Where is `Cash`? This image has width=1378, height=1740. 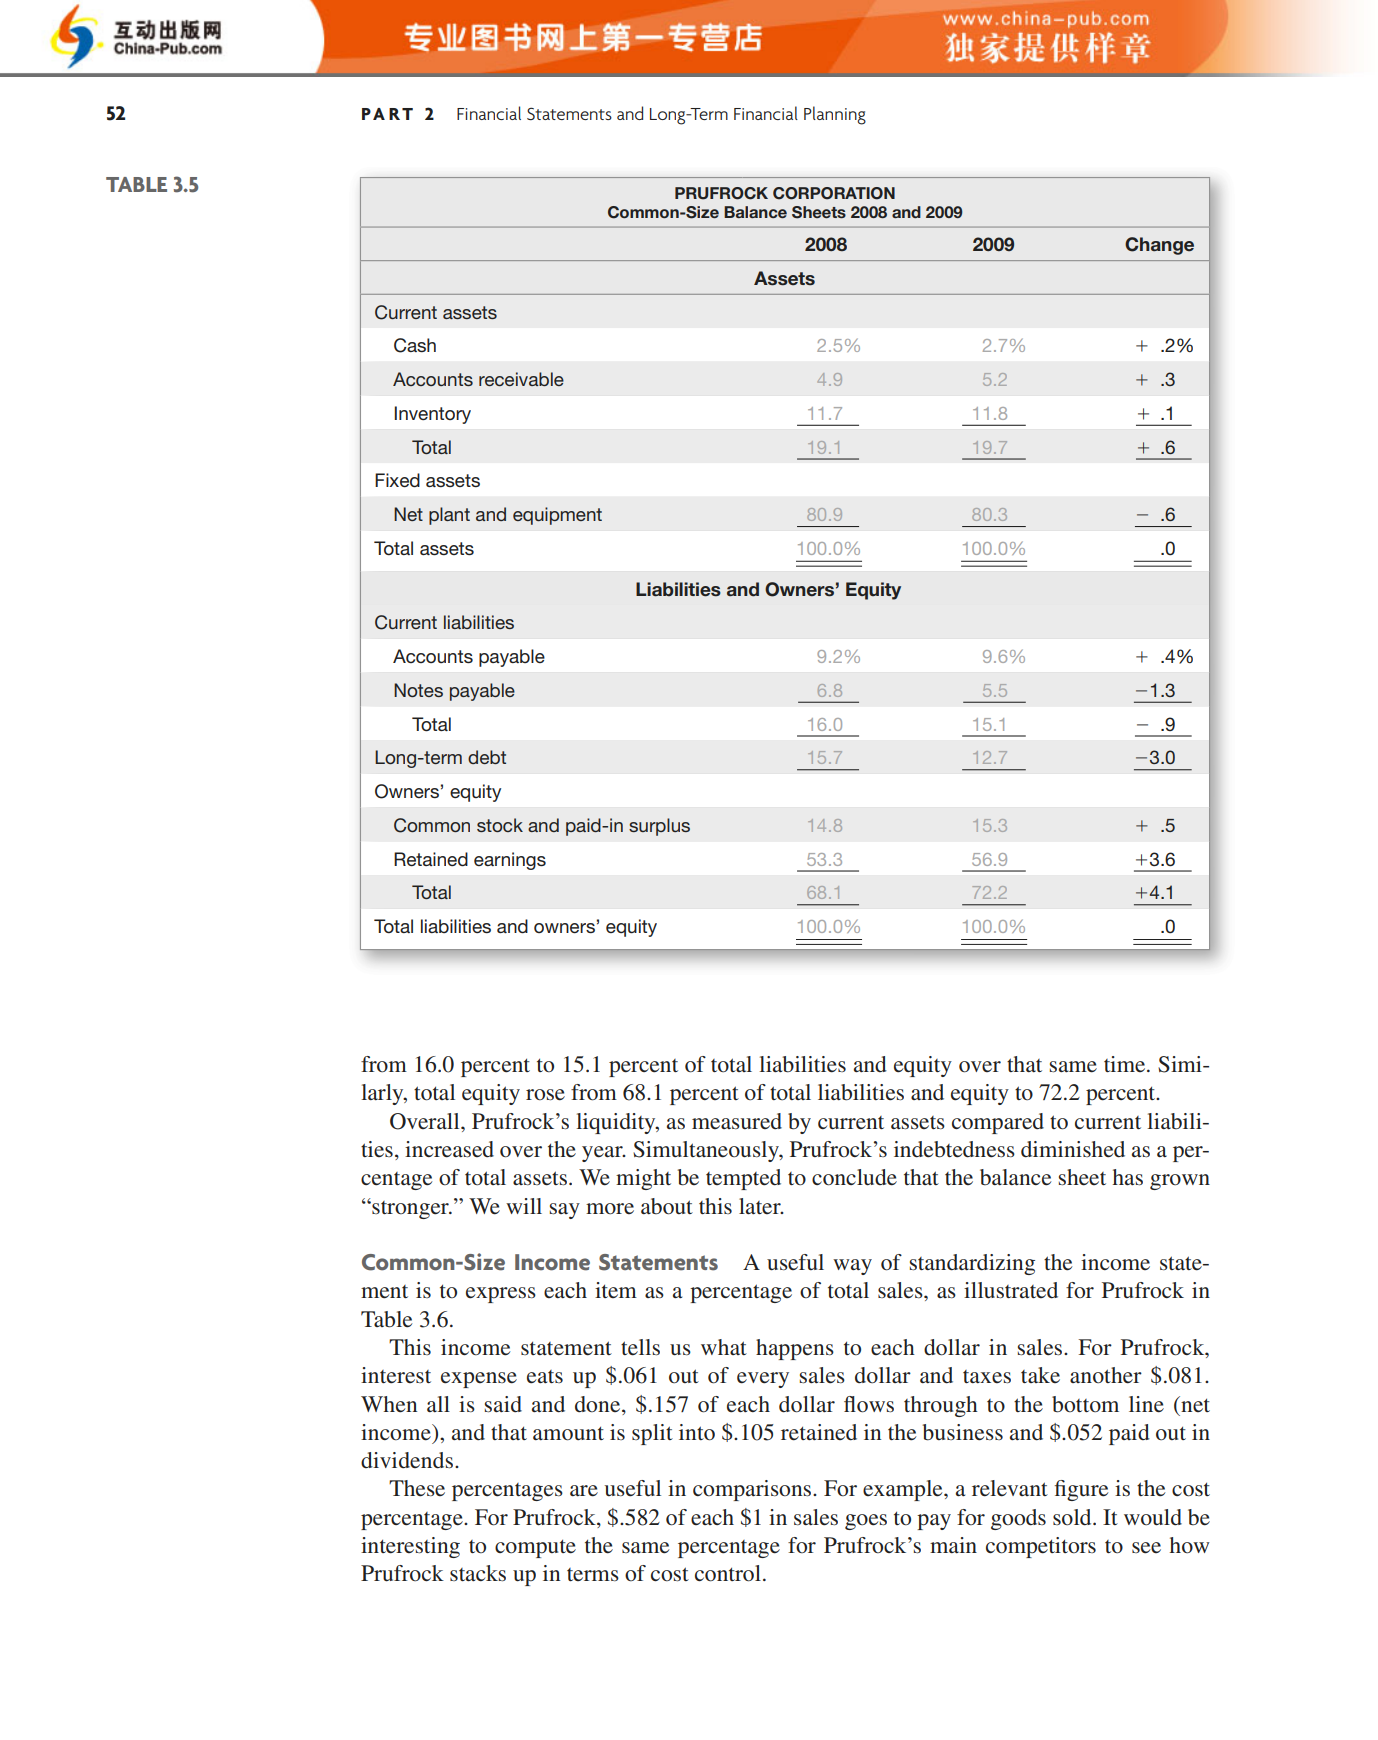
Cash is located at coordinates (415, 345).
